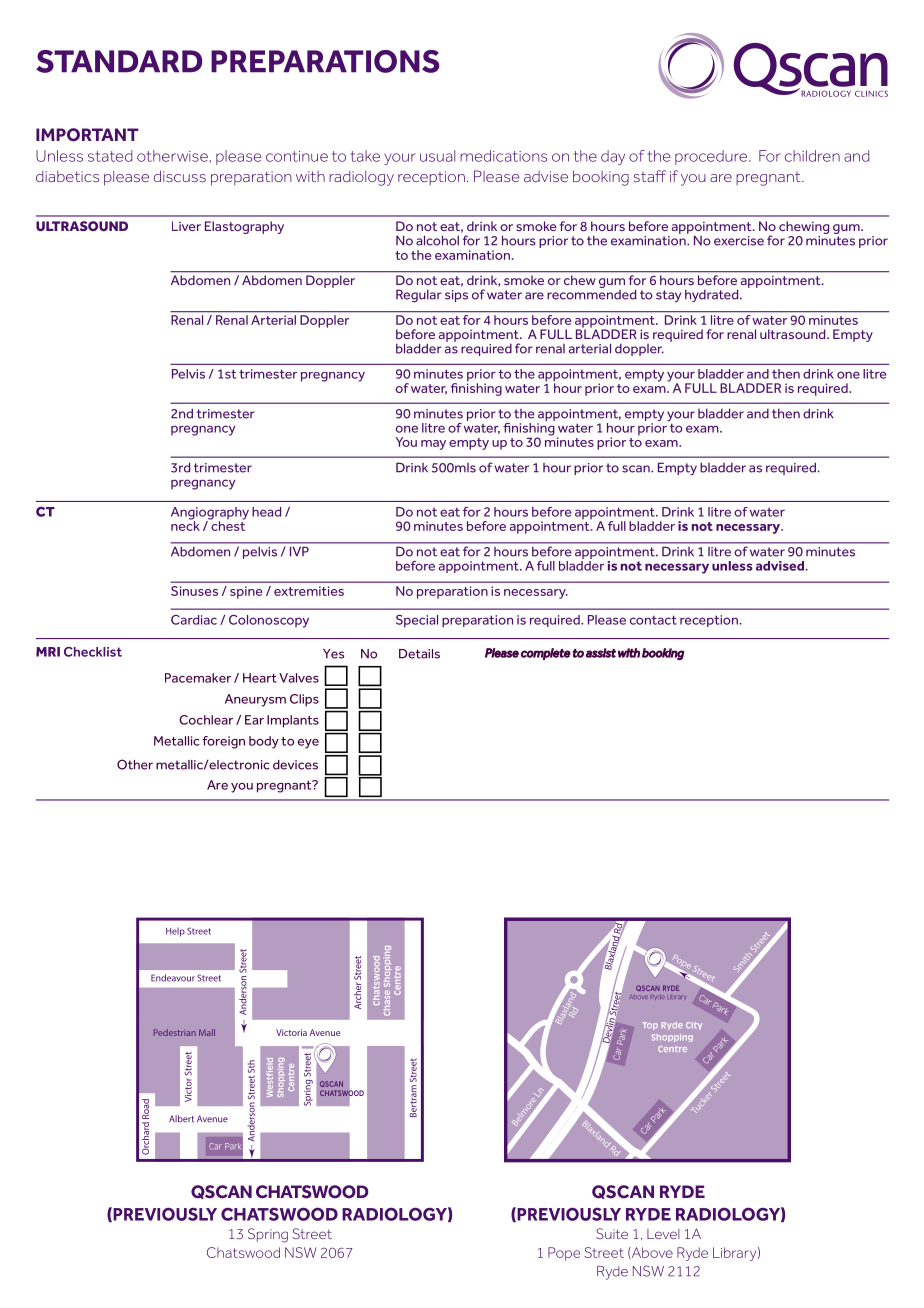 This document has width=924, height=1308. Describe the element at coordinates (119, 61) in the document. I see `STANDARD` at that location.
